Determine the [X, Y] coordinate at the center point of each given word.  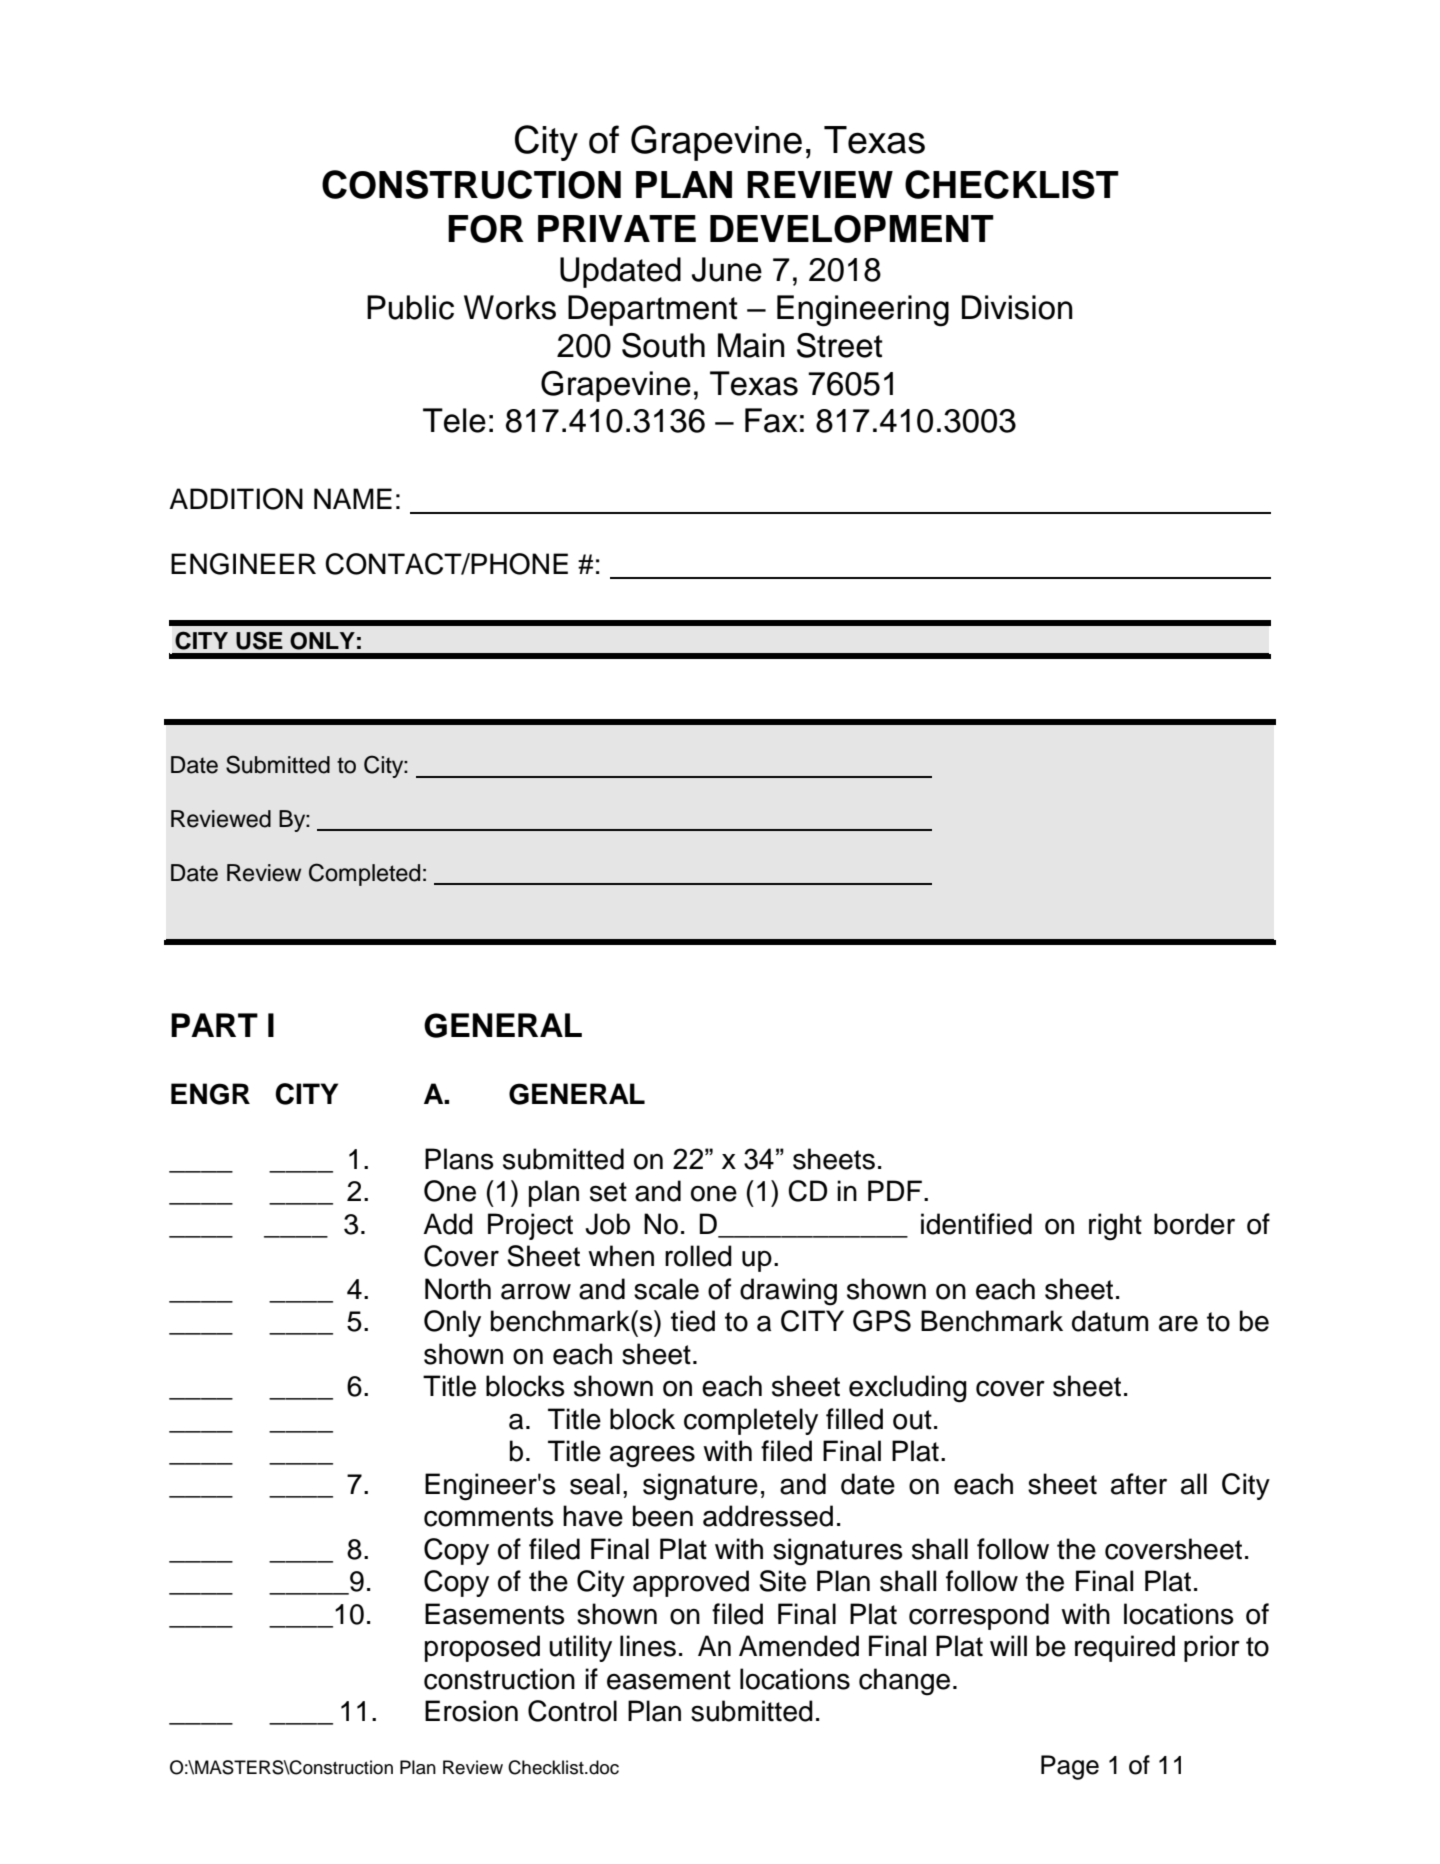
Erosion [471, 1711]
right [1115, 1227]
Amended [799, 1646]
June [727, 269]
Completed [364, 874]
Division [1017, 307]
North [458, 1289]
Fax [771, 420]
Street [840, 345]
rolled [698, 1256]
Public [410, 307]
